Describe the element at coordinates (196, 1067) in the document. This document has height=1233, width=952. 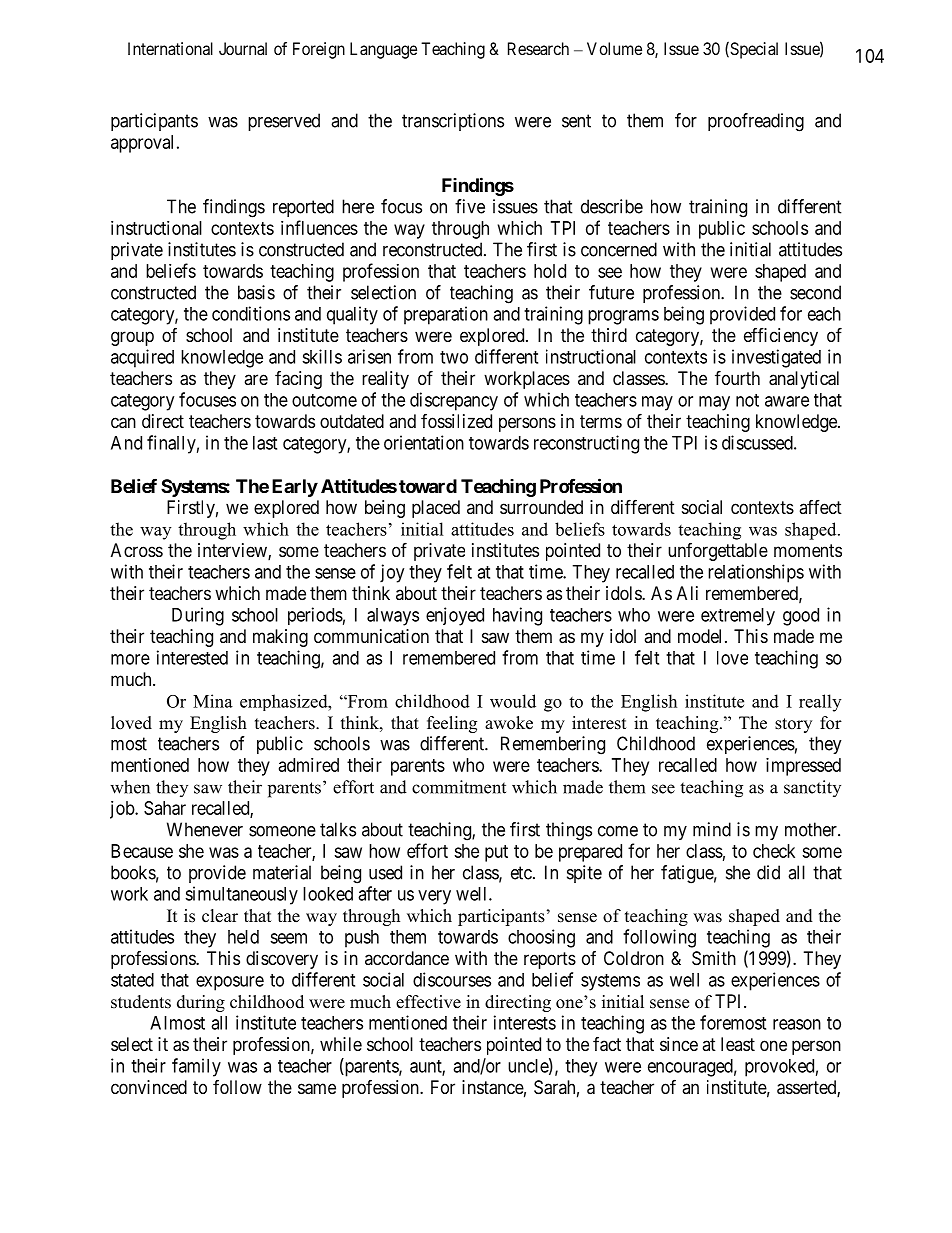
I see `family` at that location.
